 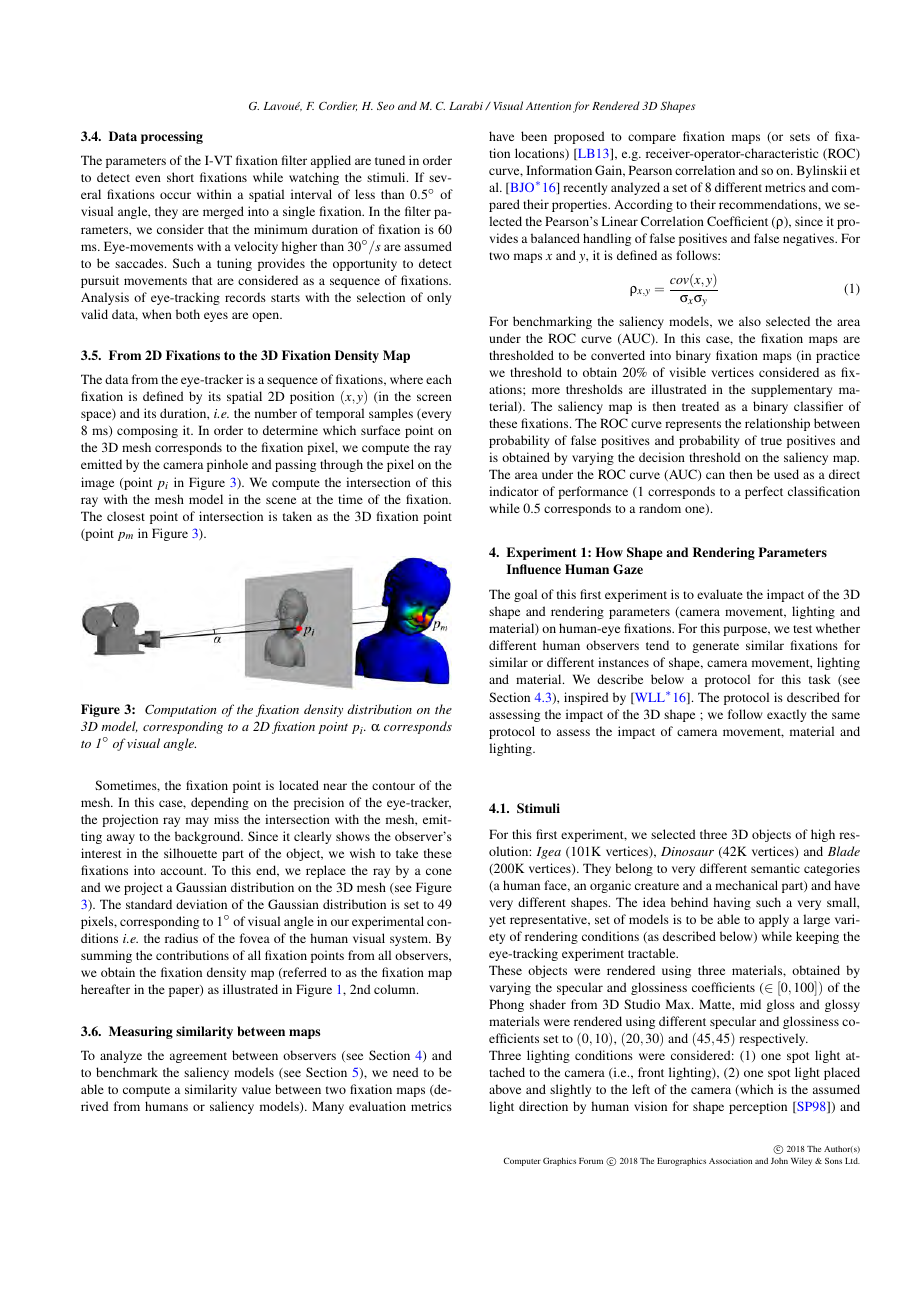 I want to click on closest, so click(x=126, y=516).
